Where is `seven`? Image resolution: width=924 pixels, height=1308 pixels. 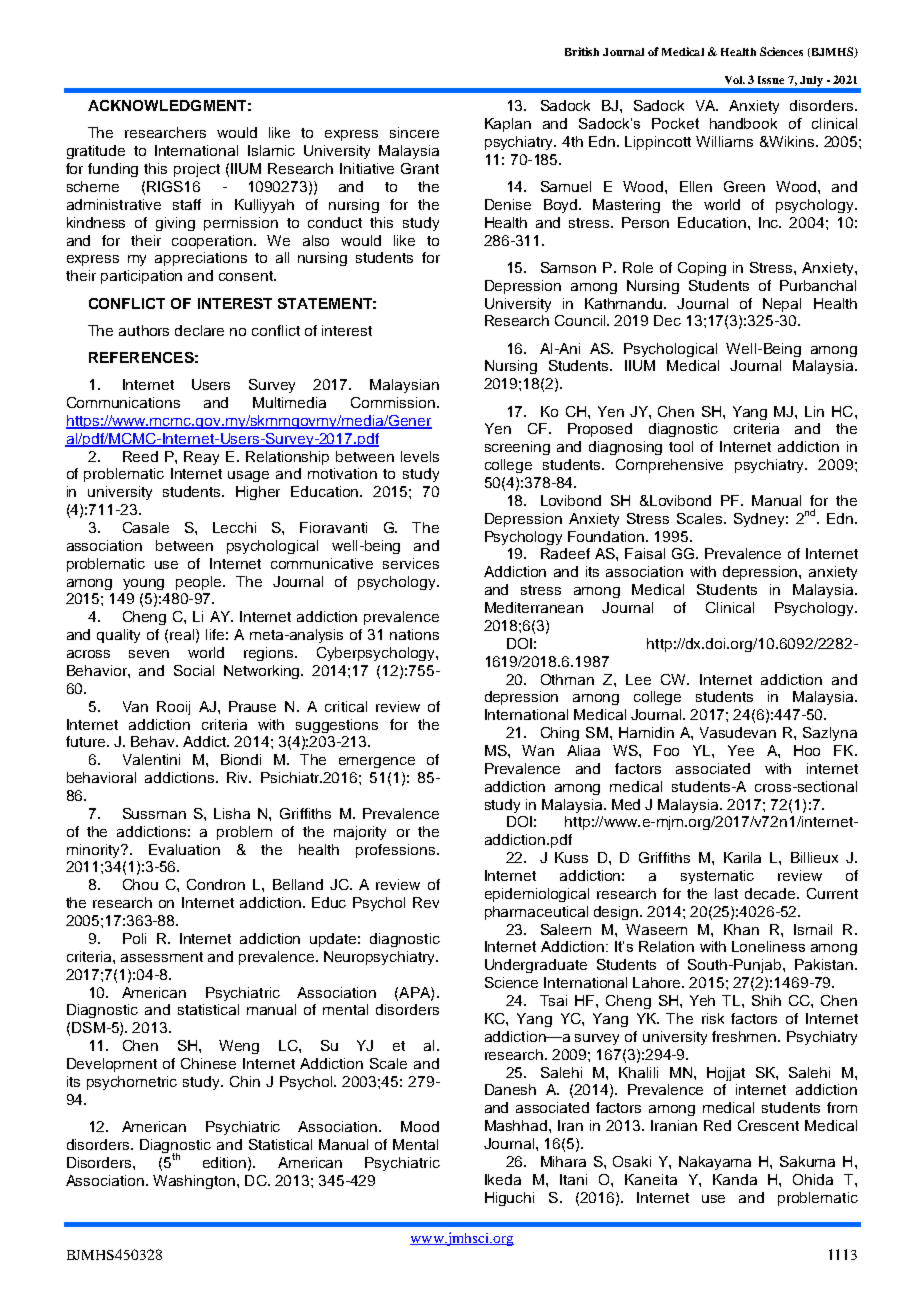
seven is located at coordinates (149, 654).
